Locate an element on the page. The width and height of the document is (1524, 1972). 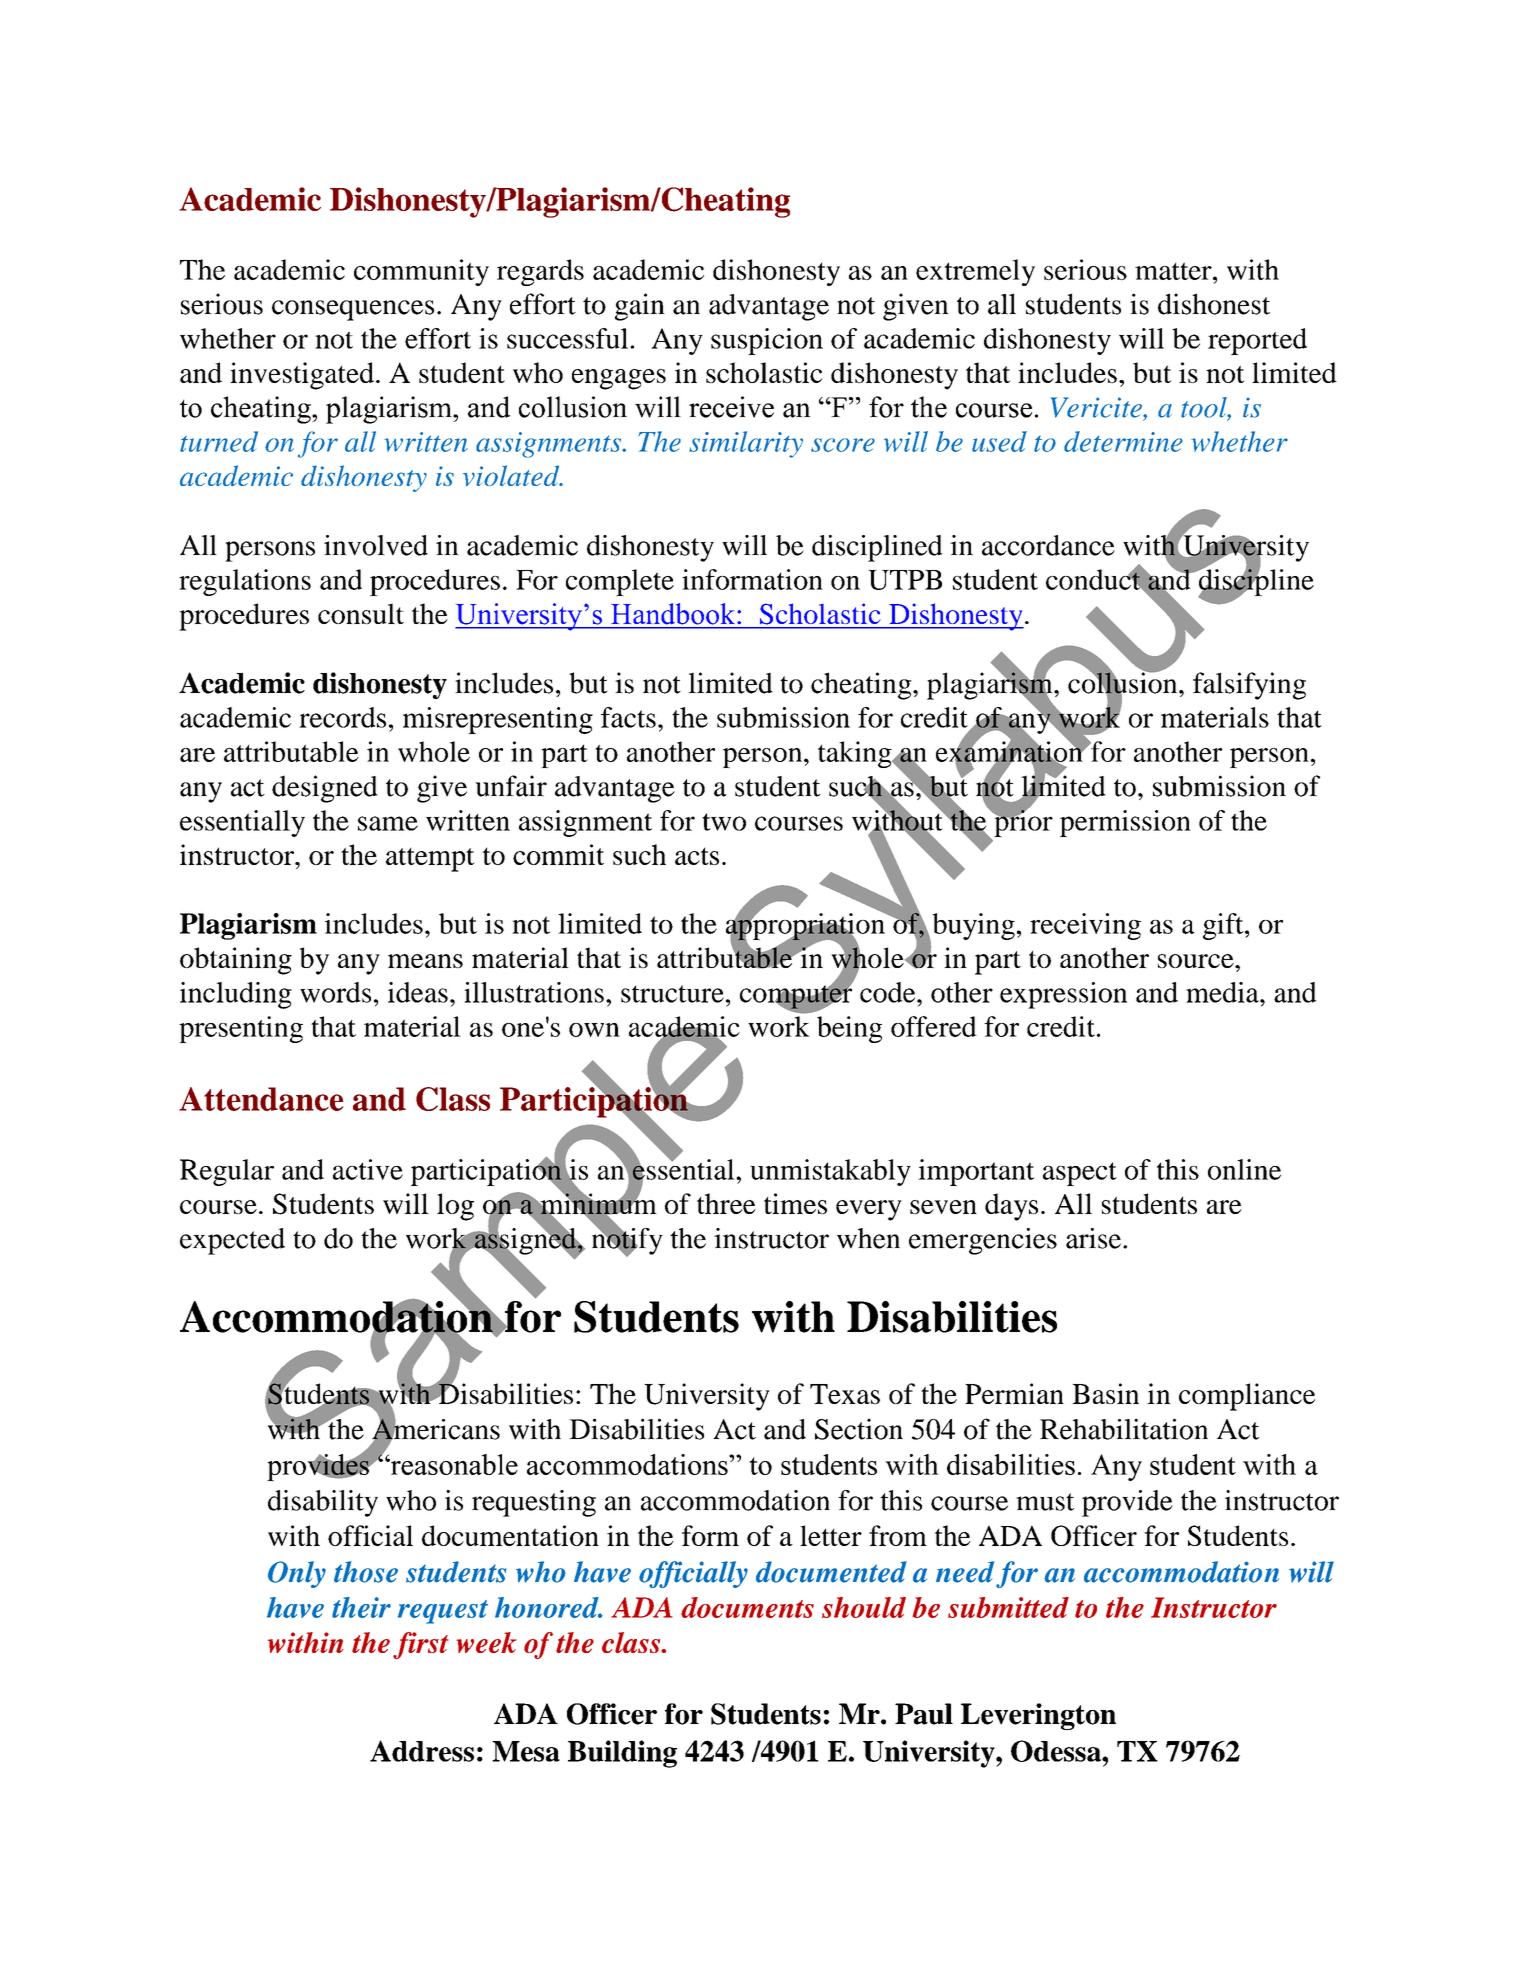
words is located at coordinates (335, 992).
